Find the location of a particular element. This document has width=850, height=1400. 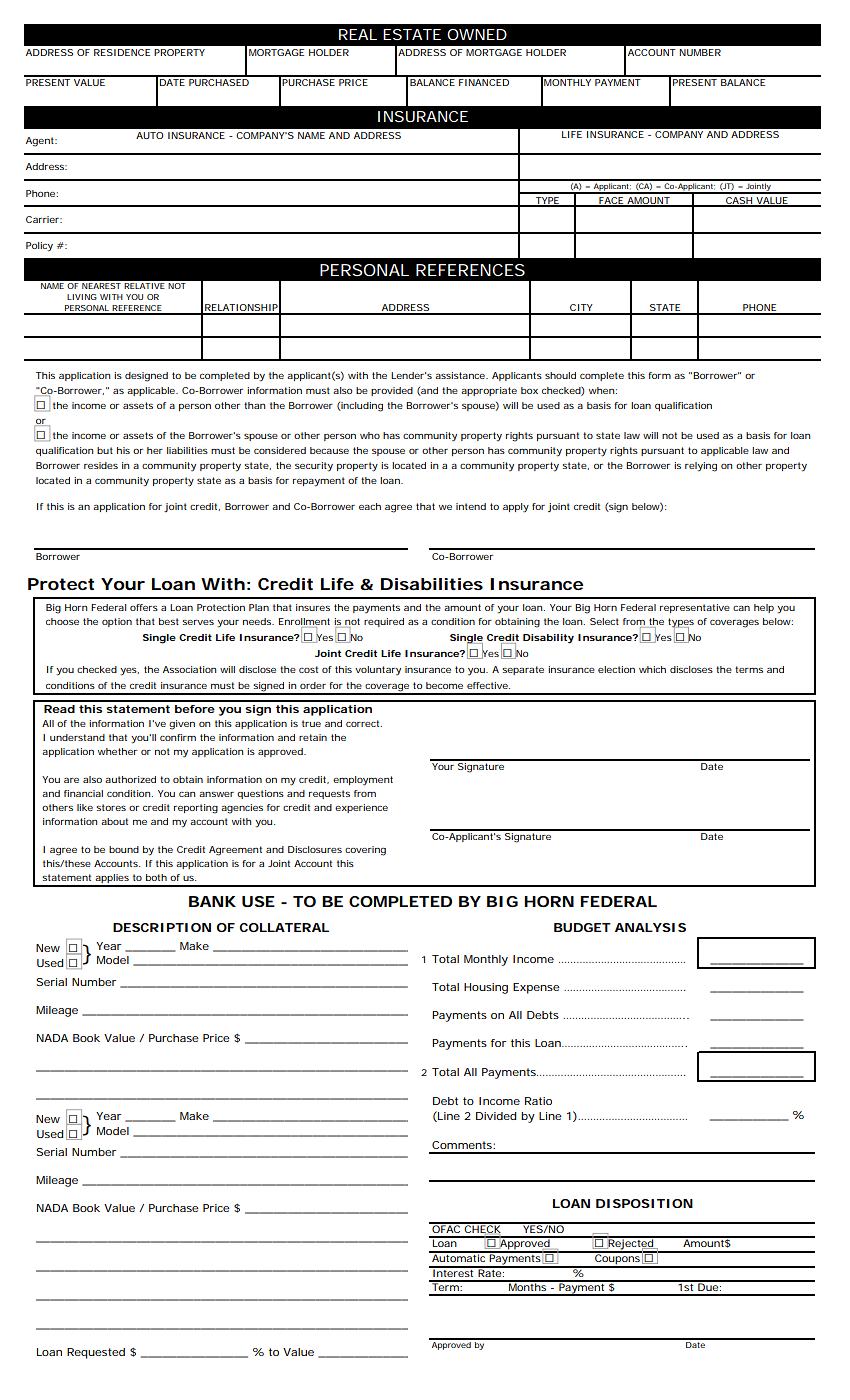

which is located at coordinates (652, 669).
